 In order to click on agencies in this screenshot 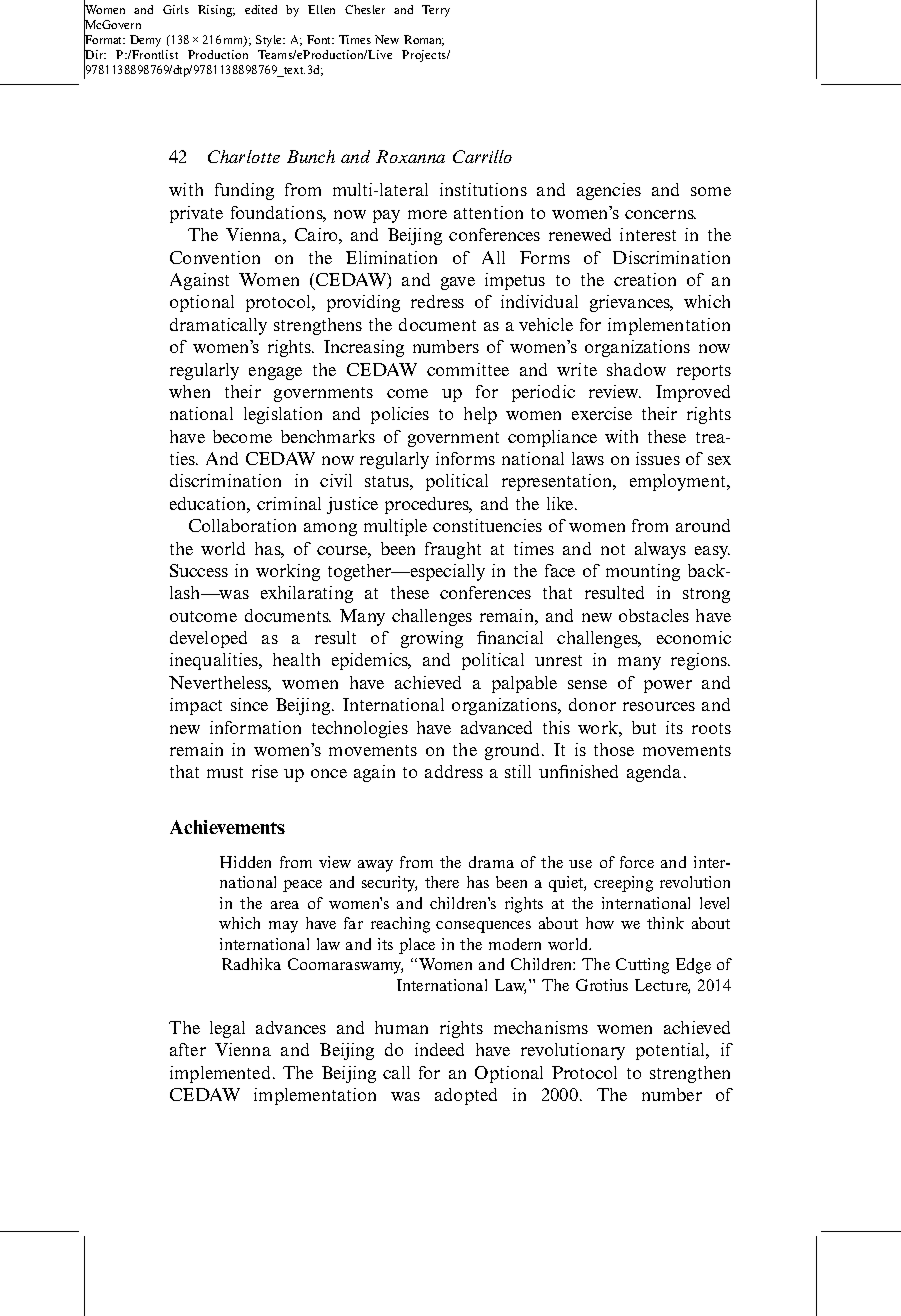, I will do `click(609, 191)`.
